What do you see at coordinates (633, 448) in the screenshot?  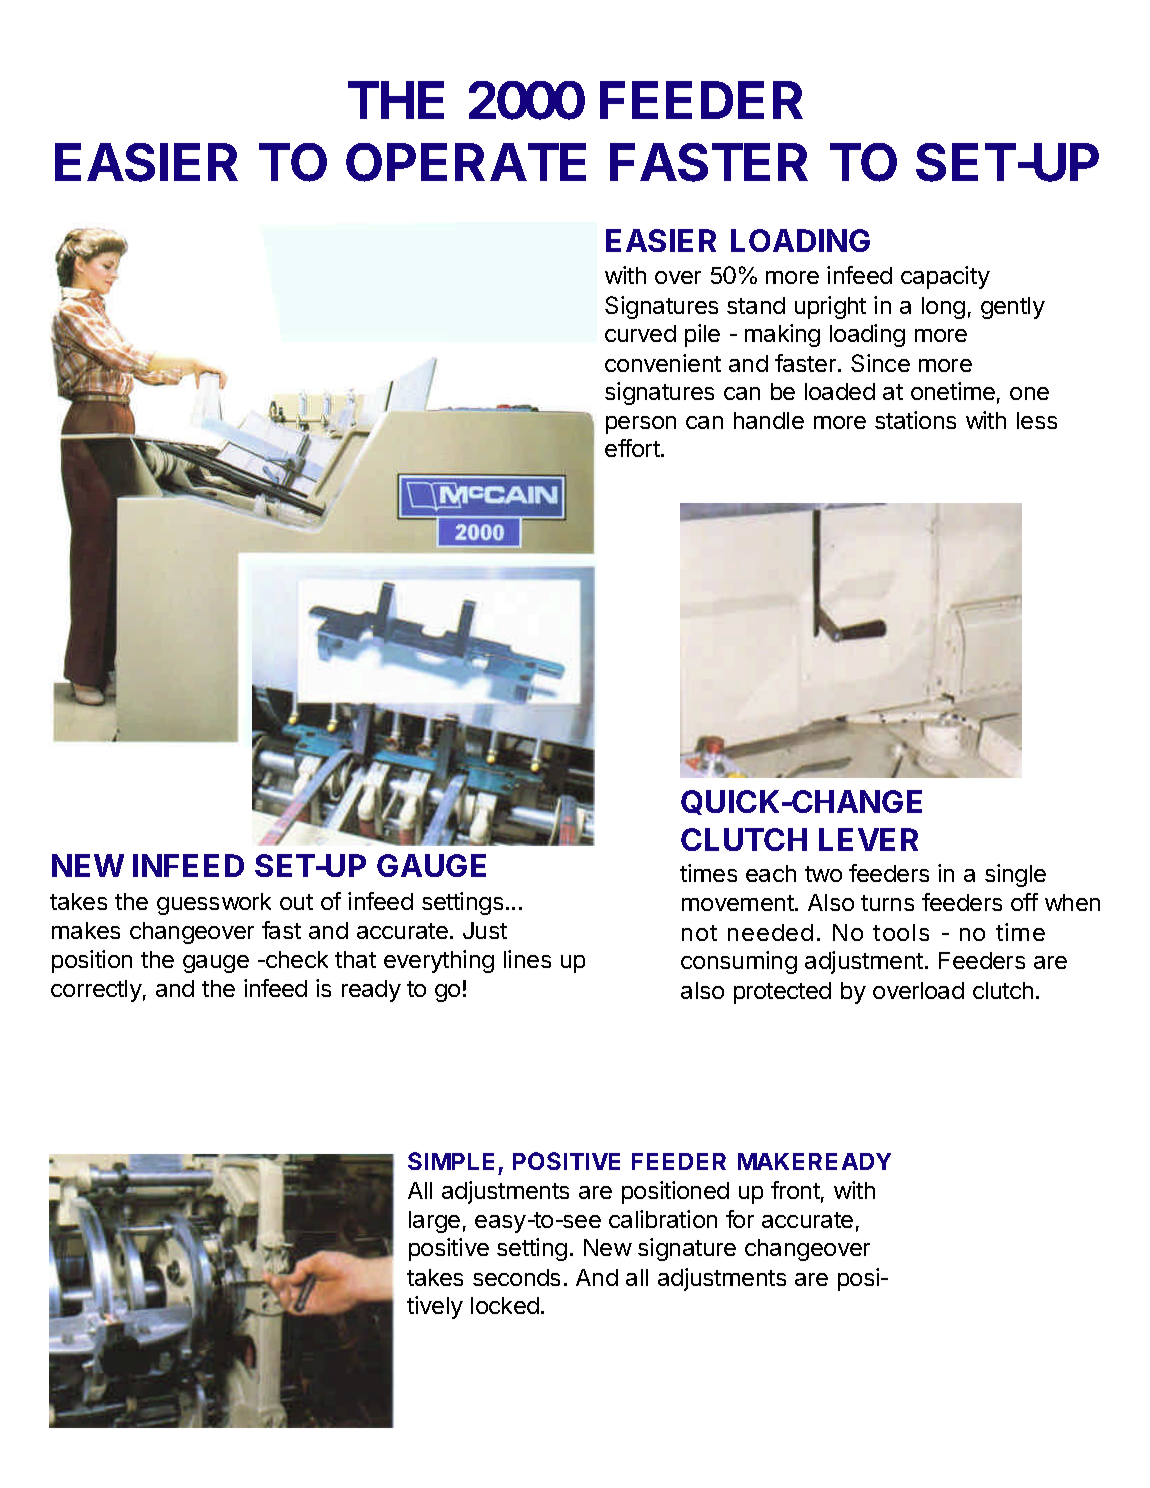 I see `effort` at bounding box center [633, 448].
